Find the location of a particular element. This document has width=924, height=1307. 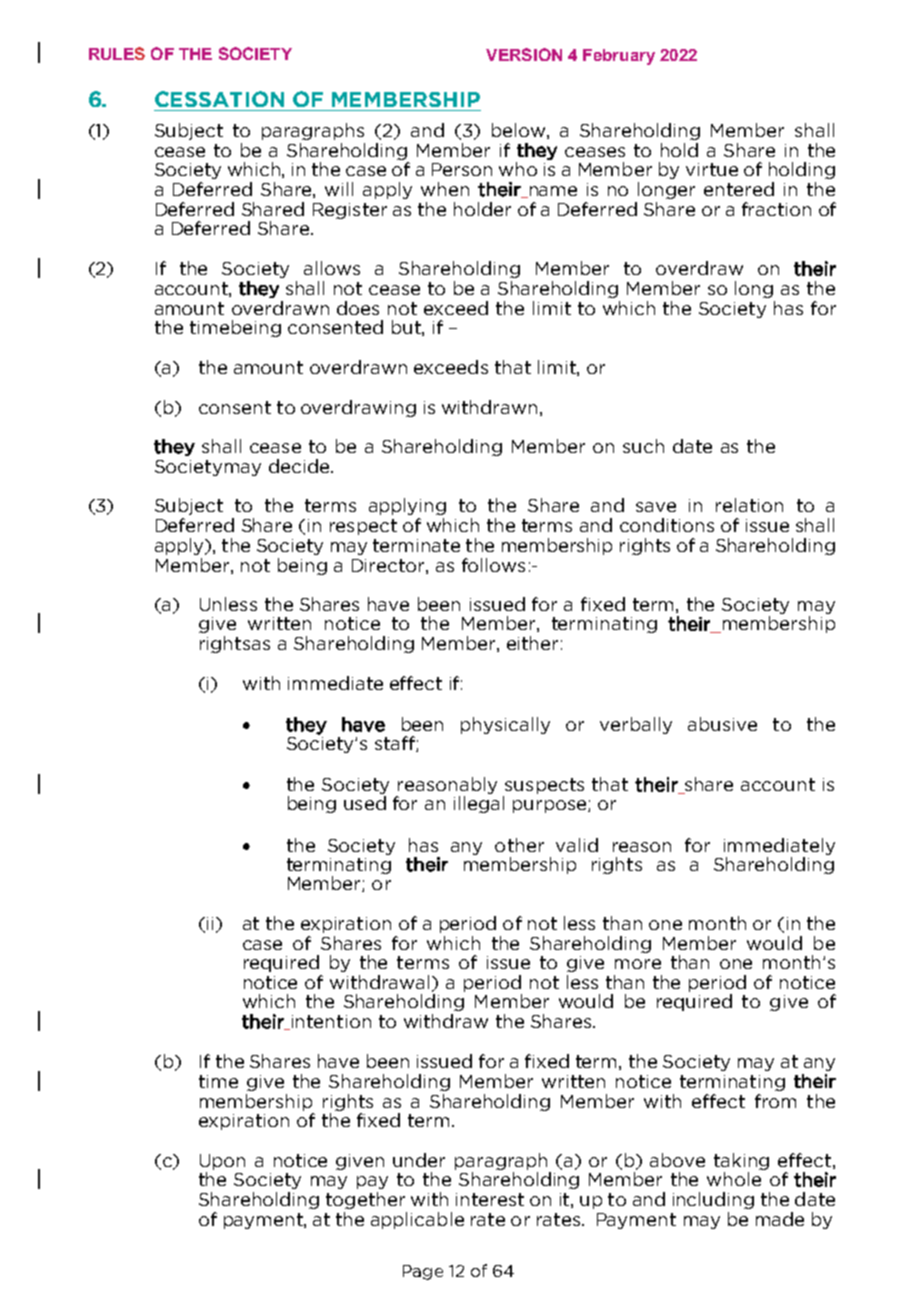

under is located at coordinates (419, 1160).
